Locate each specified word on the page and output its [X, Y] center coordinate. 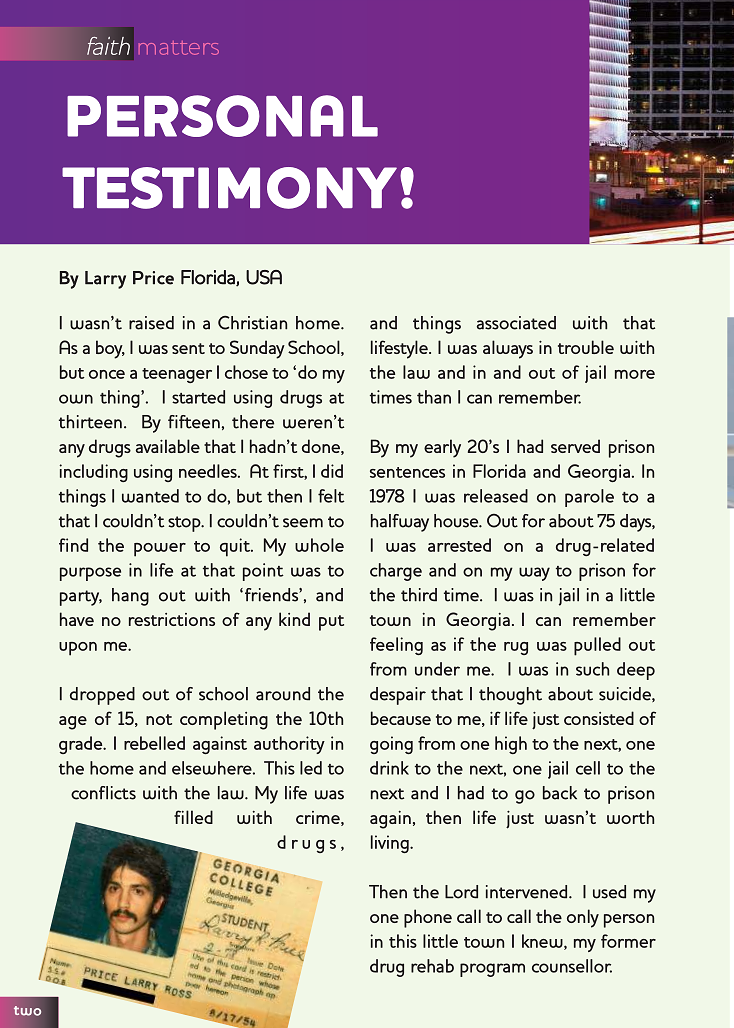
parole [589, 498]
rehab [432, 966]
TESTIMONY [229, 188]
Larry [105, 280]
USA [264, 277]
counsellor [572, 966]
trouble [586, 347]
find [73, 545]
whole [319, 545]
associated [516, 323]
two [27, 1011]
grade [82, 745]
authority [289, 745]
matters [179, 48]
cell [588, 768]
